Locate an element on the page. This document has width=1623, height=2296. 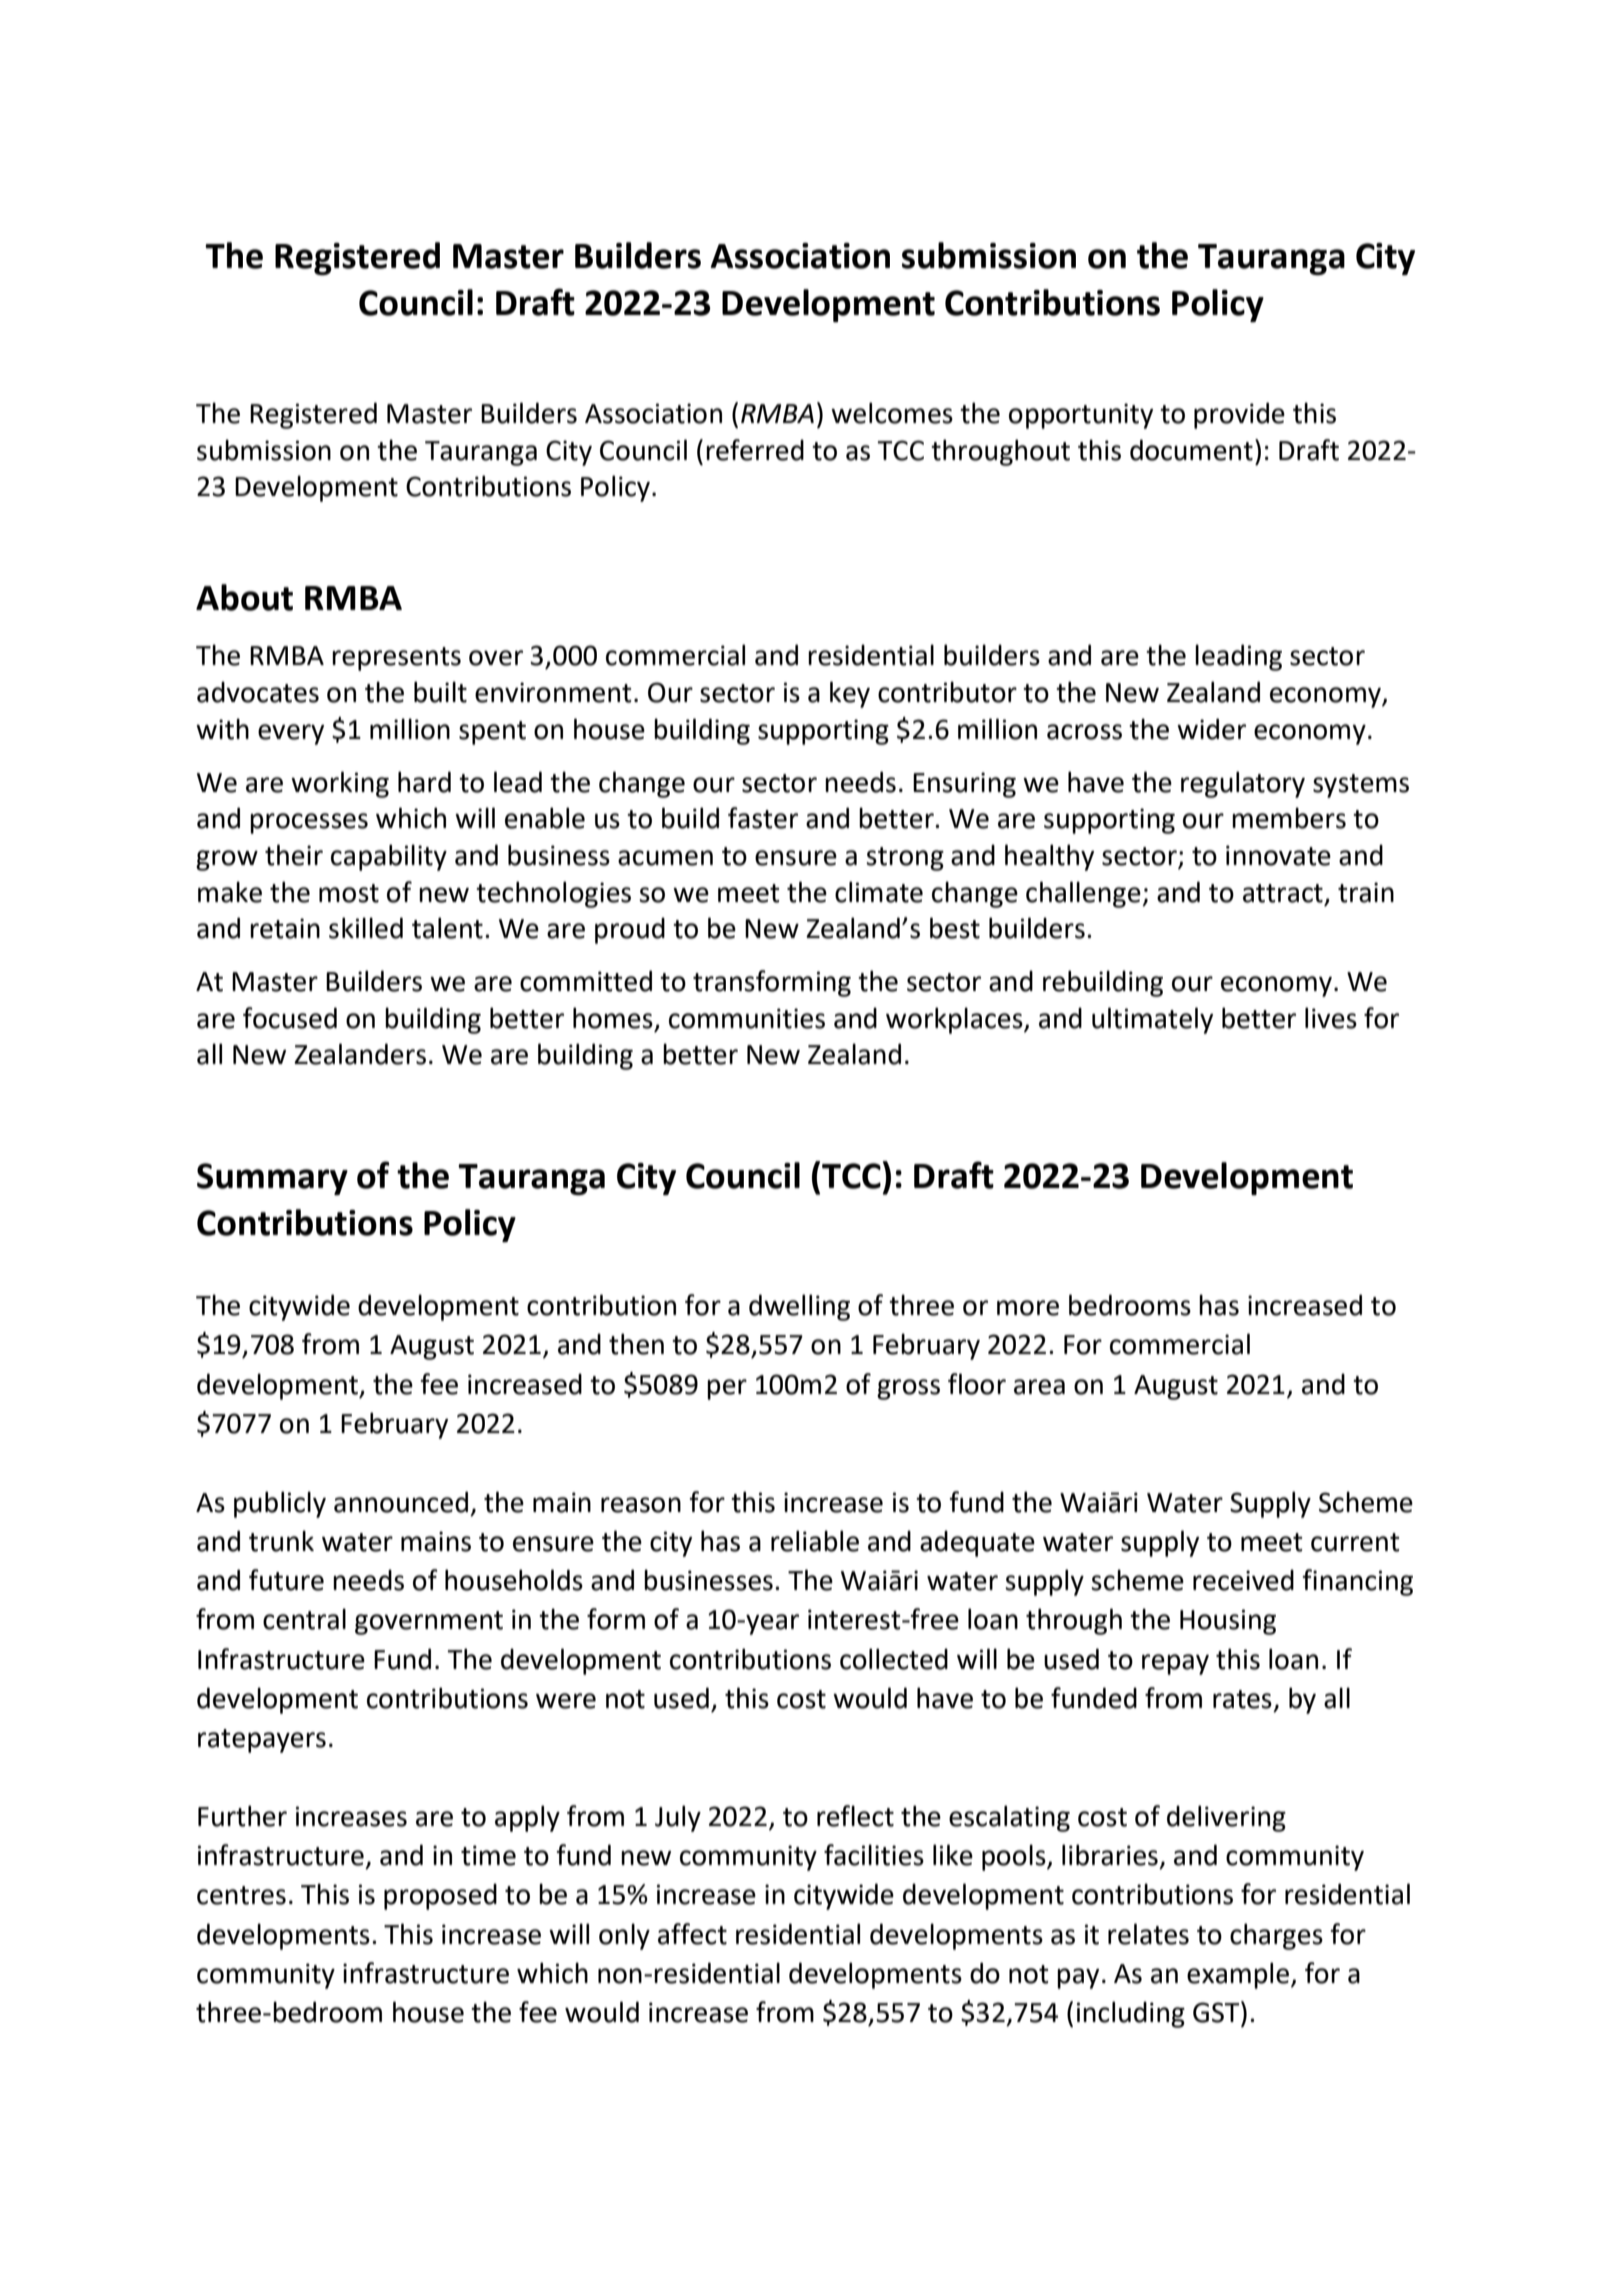
referred is located at coordinates (755, 450).
